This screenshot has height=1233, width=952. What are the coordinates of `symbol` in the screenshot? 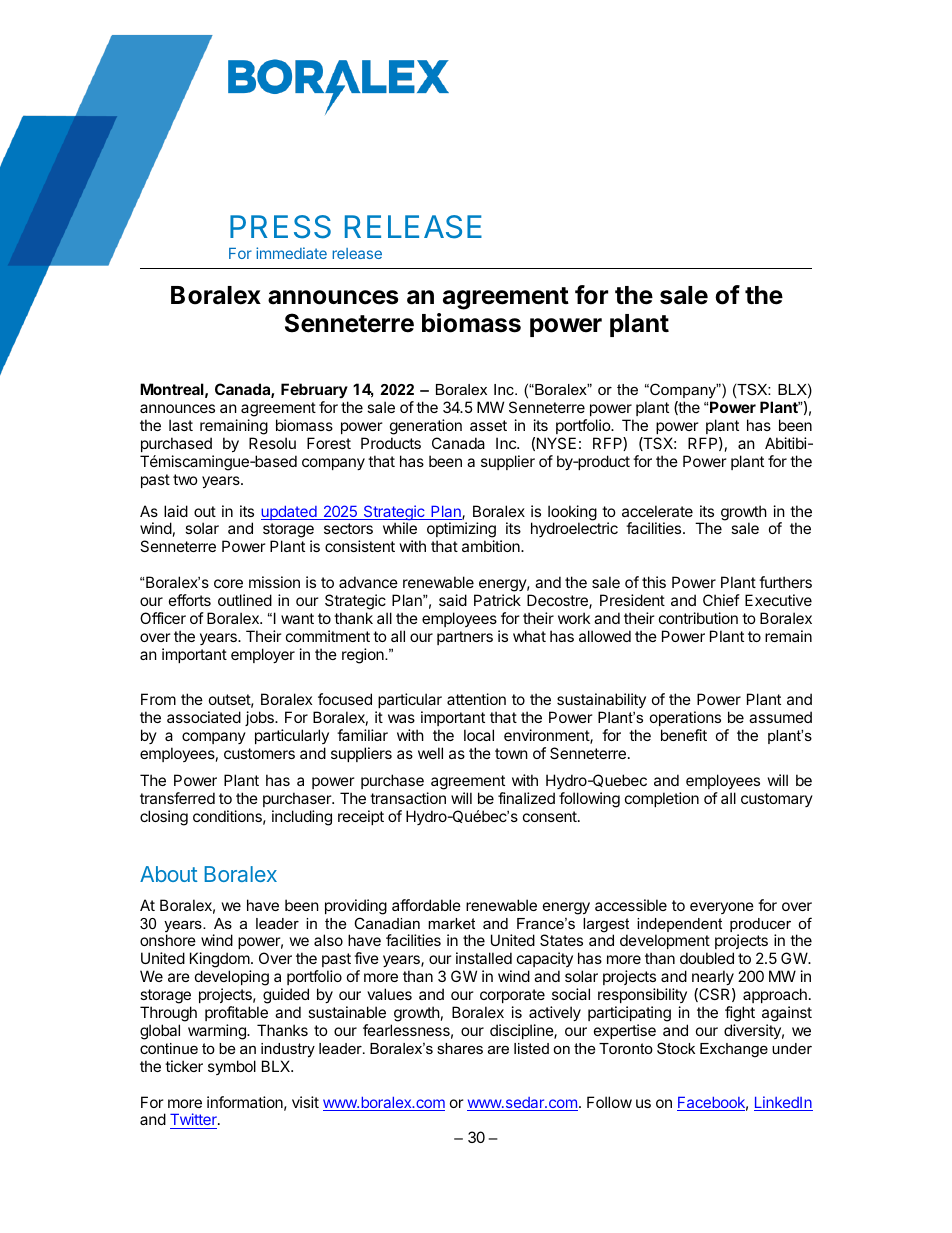 It's located at (232, 1067).
